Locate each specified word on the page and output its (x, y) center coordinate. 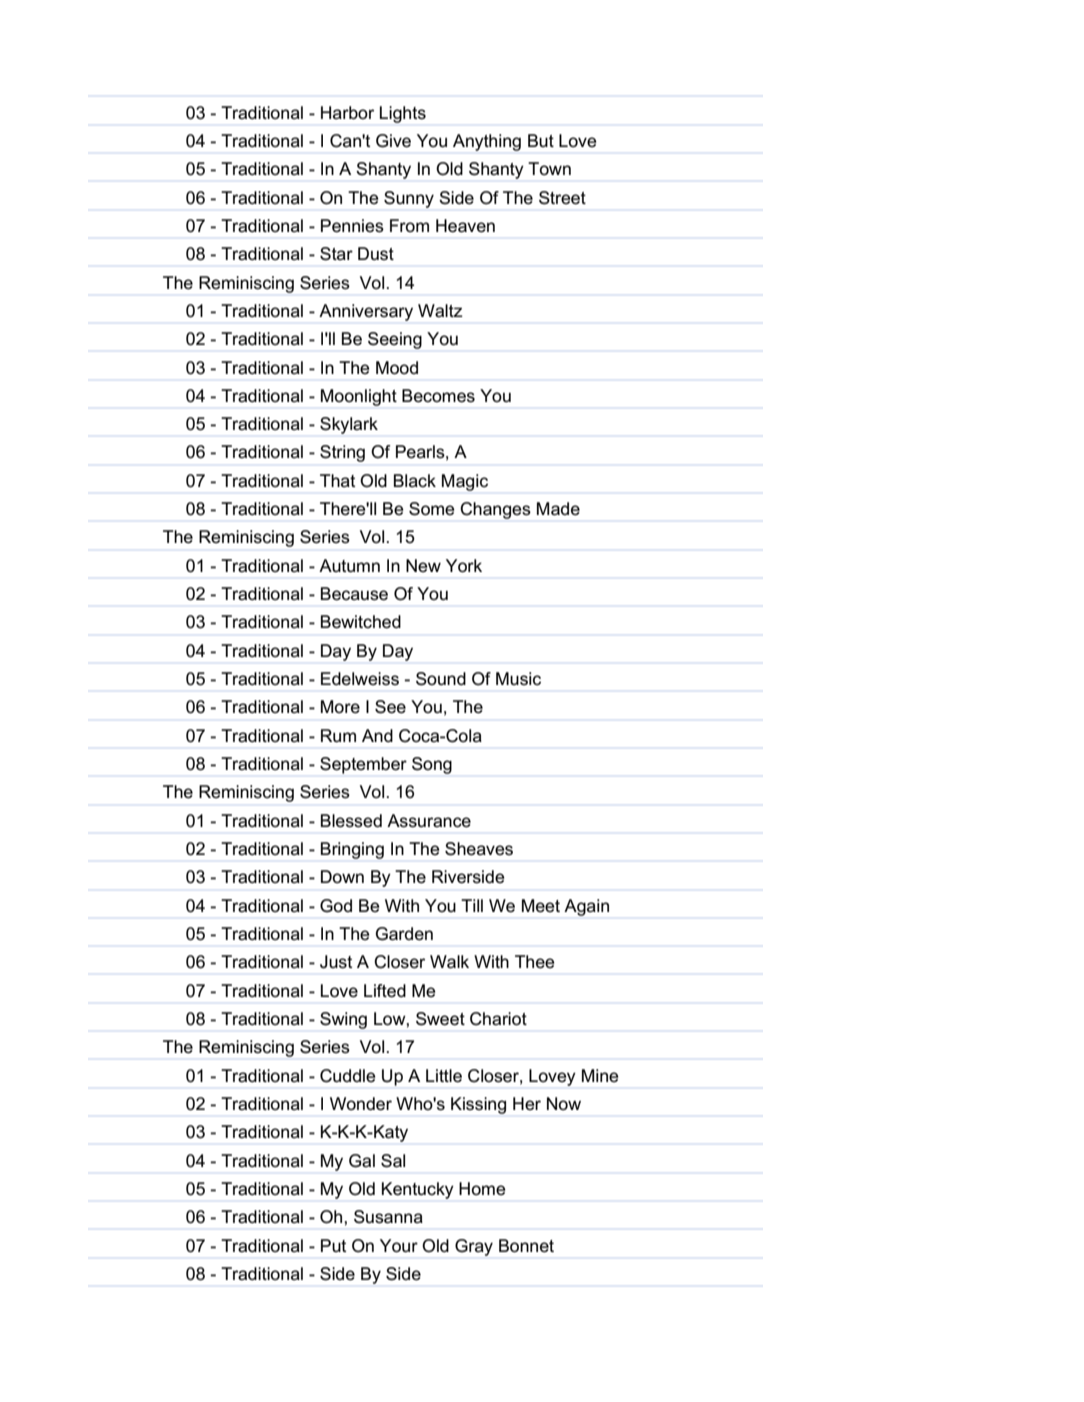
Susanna (388, 1217)
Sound (441, 679)
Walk (449, 962)
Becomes (438, 396)
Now (564, 1103)
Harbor (347, 113)
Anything (487, 142)
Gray (474, 1247)
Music (518, 678)
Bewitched (361, 622)
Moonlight (359, 397)
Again (586, 907)
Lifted (385, 991)
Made (558, 509)
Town (549, 168)
